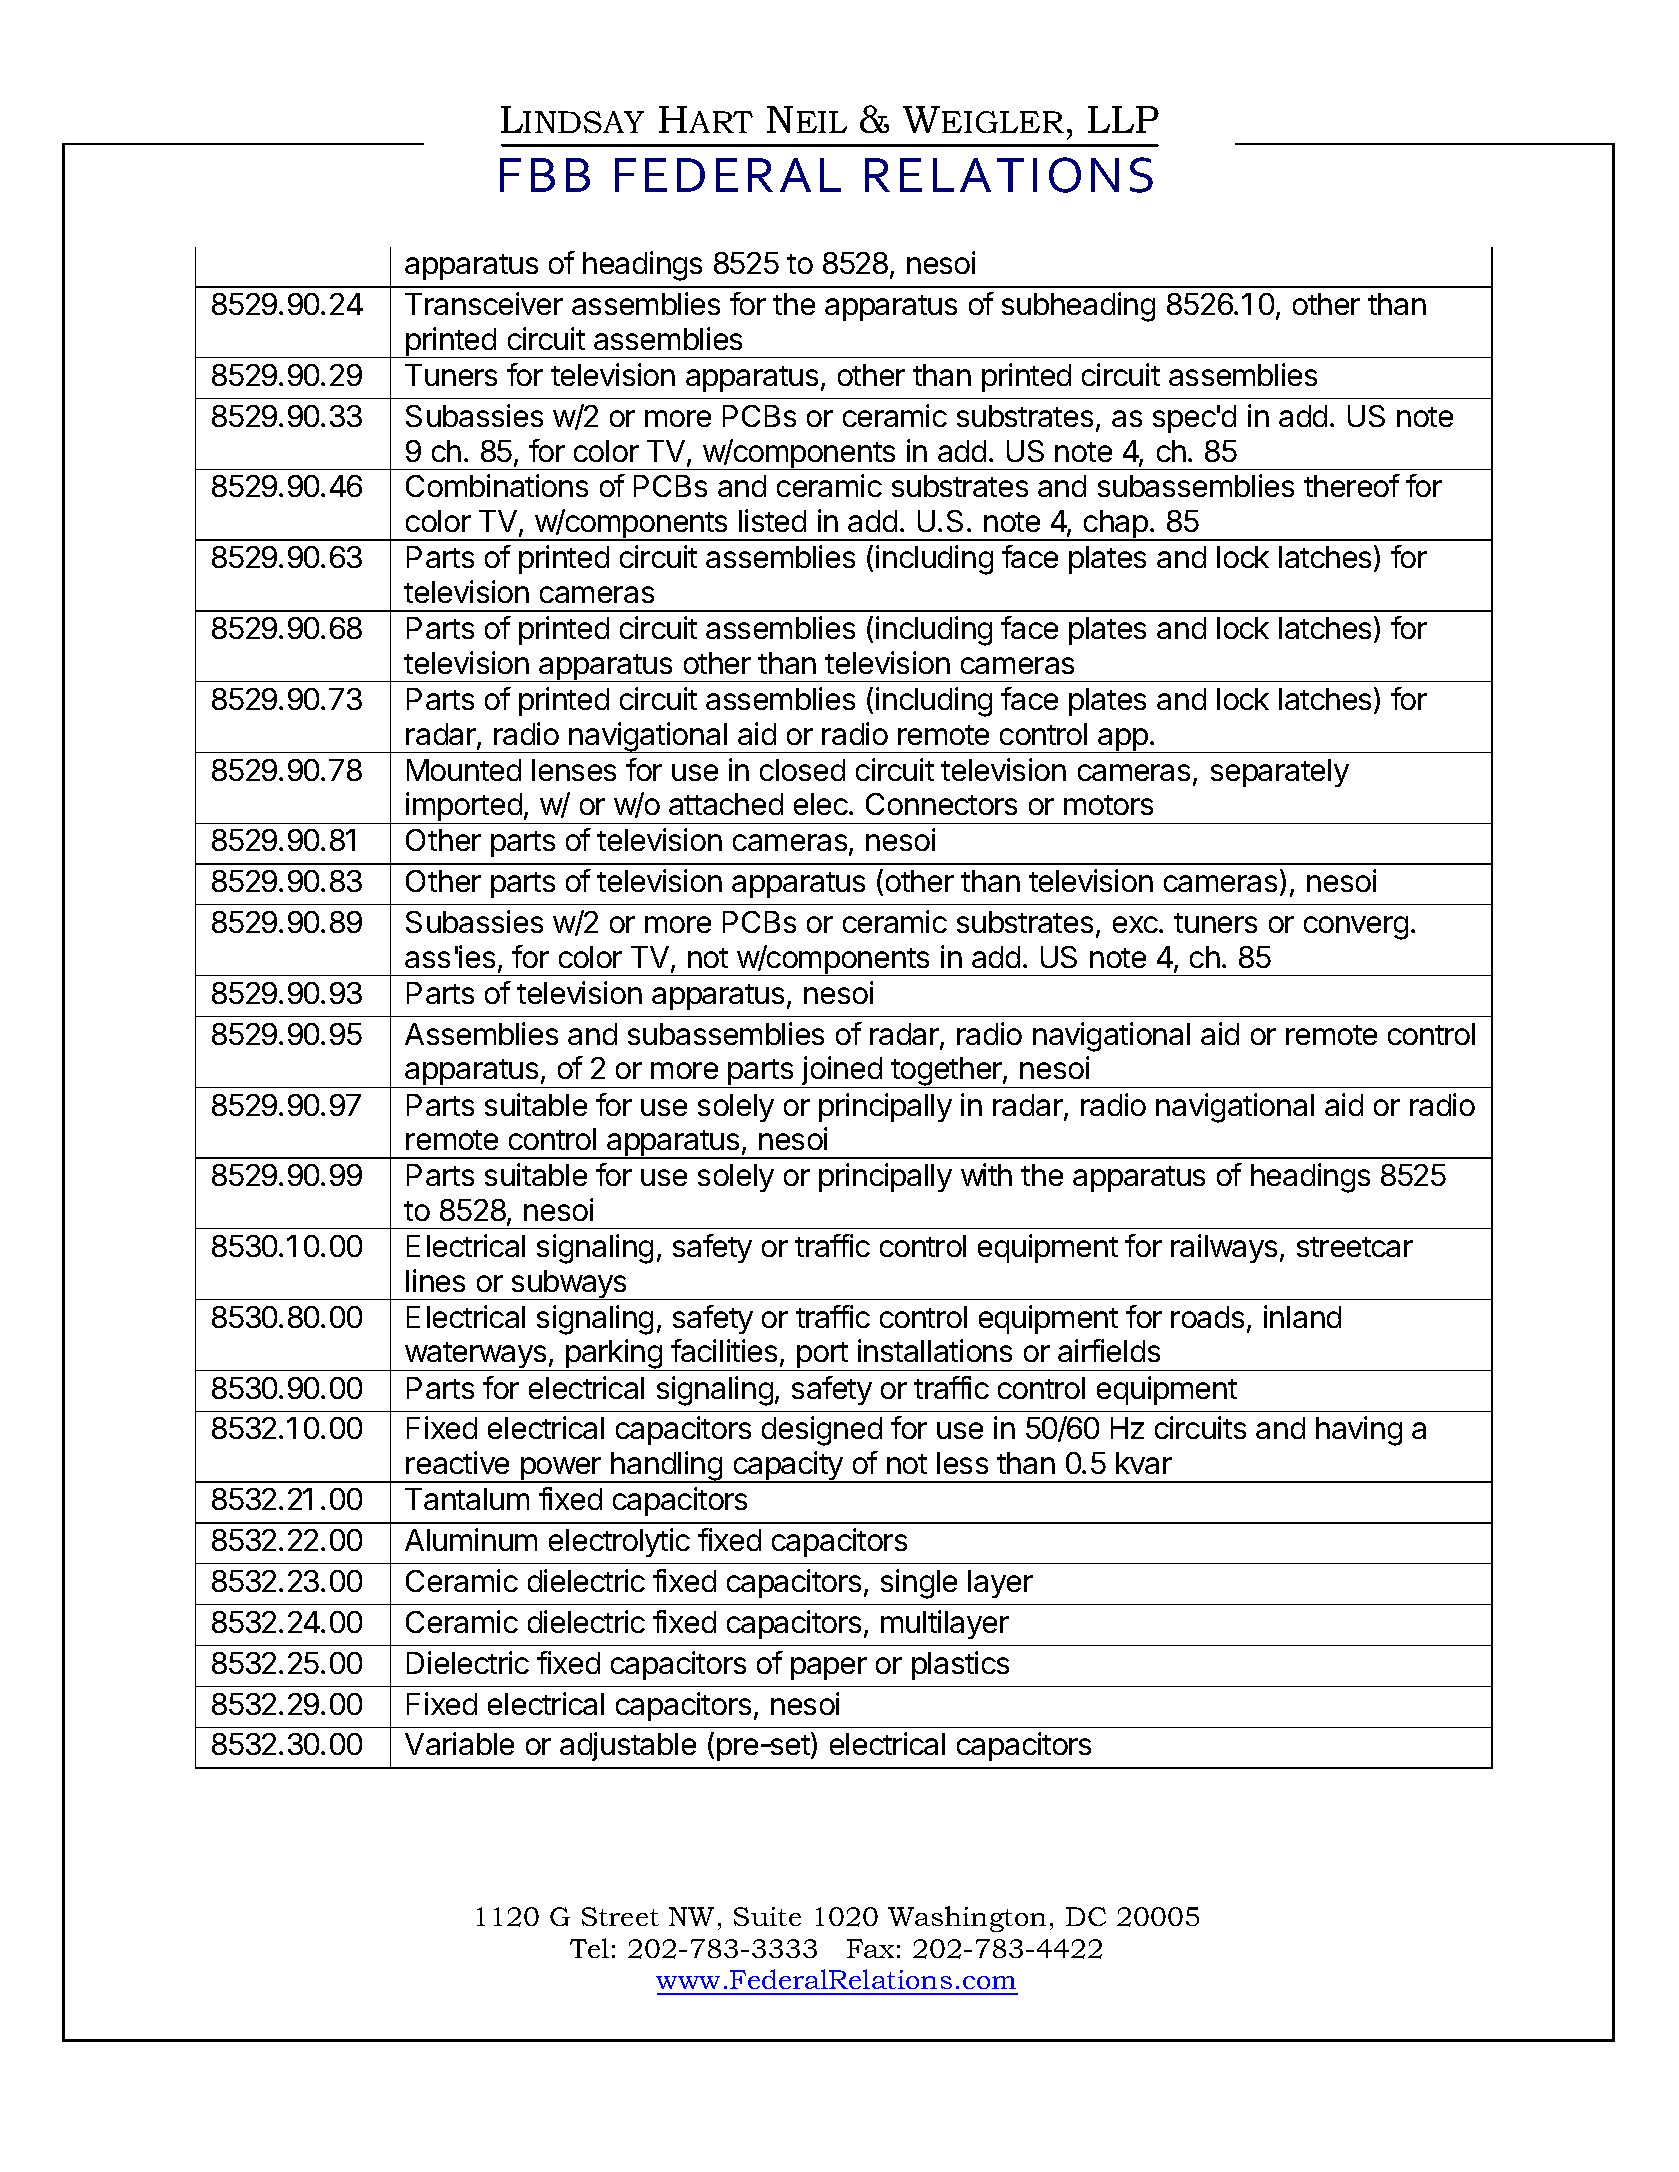 The image size is (1679, 2172). I want to click on Transceiver, so click(484, 303).
